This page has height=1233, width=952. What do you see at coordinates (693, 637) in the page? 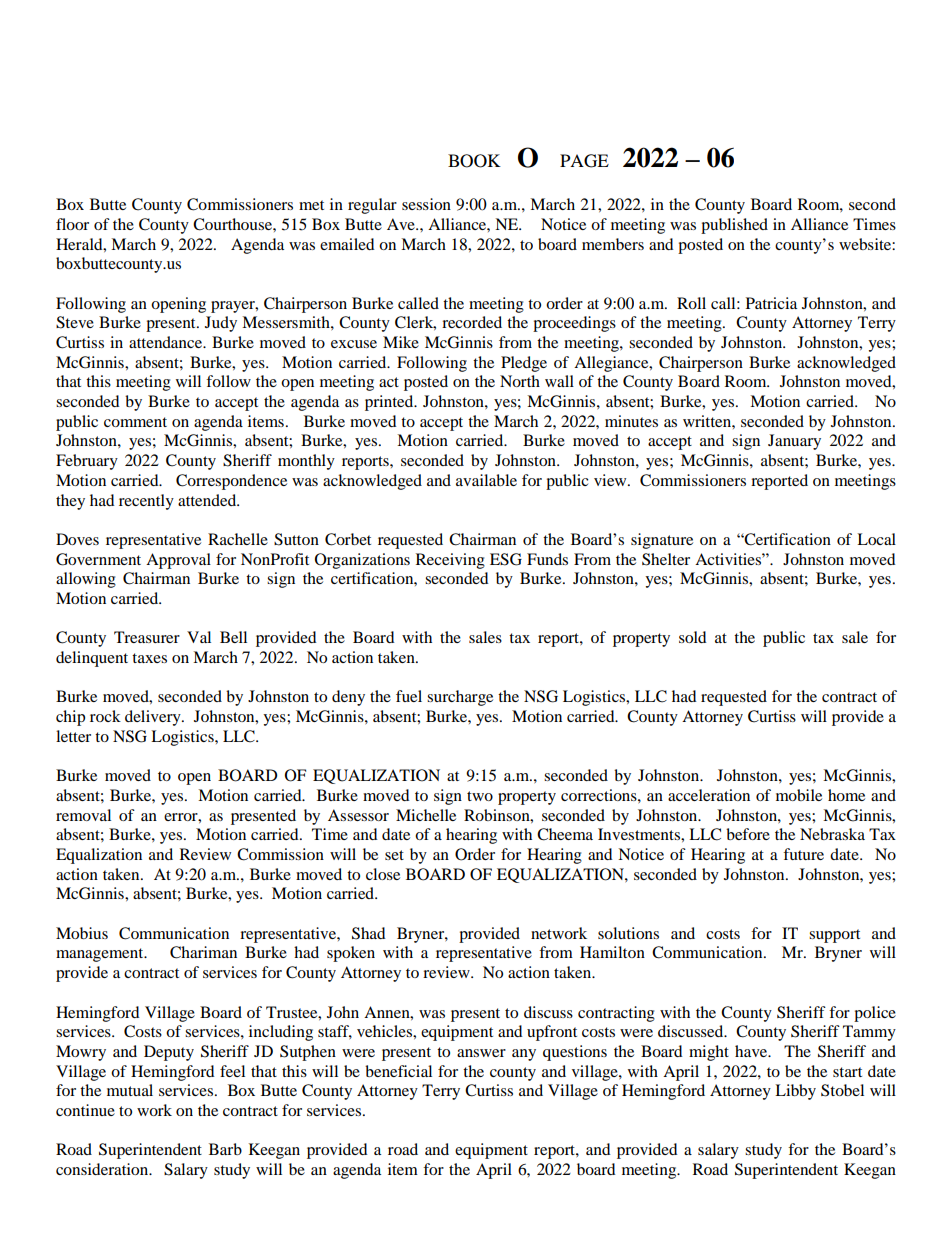
I see `sold` at bounding box center [693, 637].
